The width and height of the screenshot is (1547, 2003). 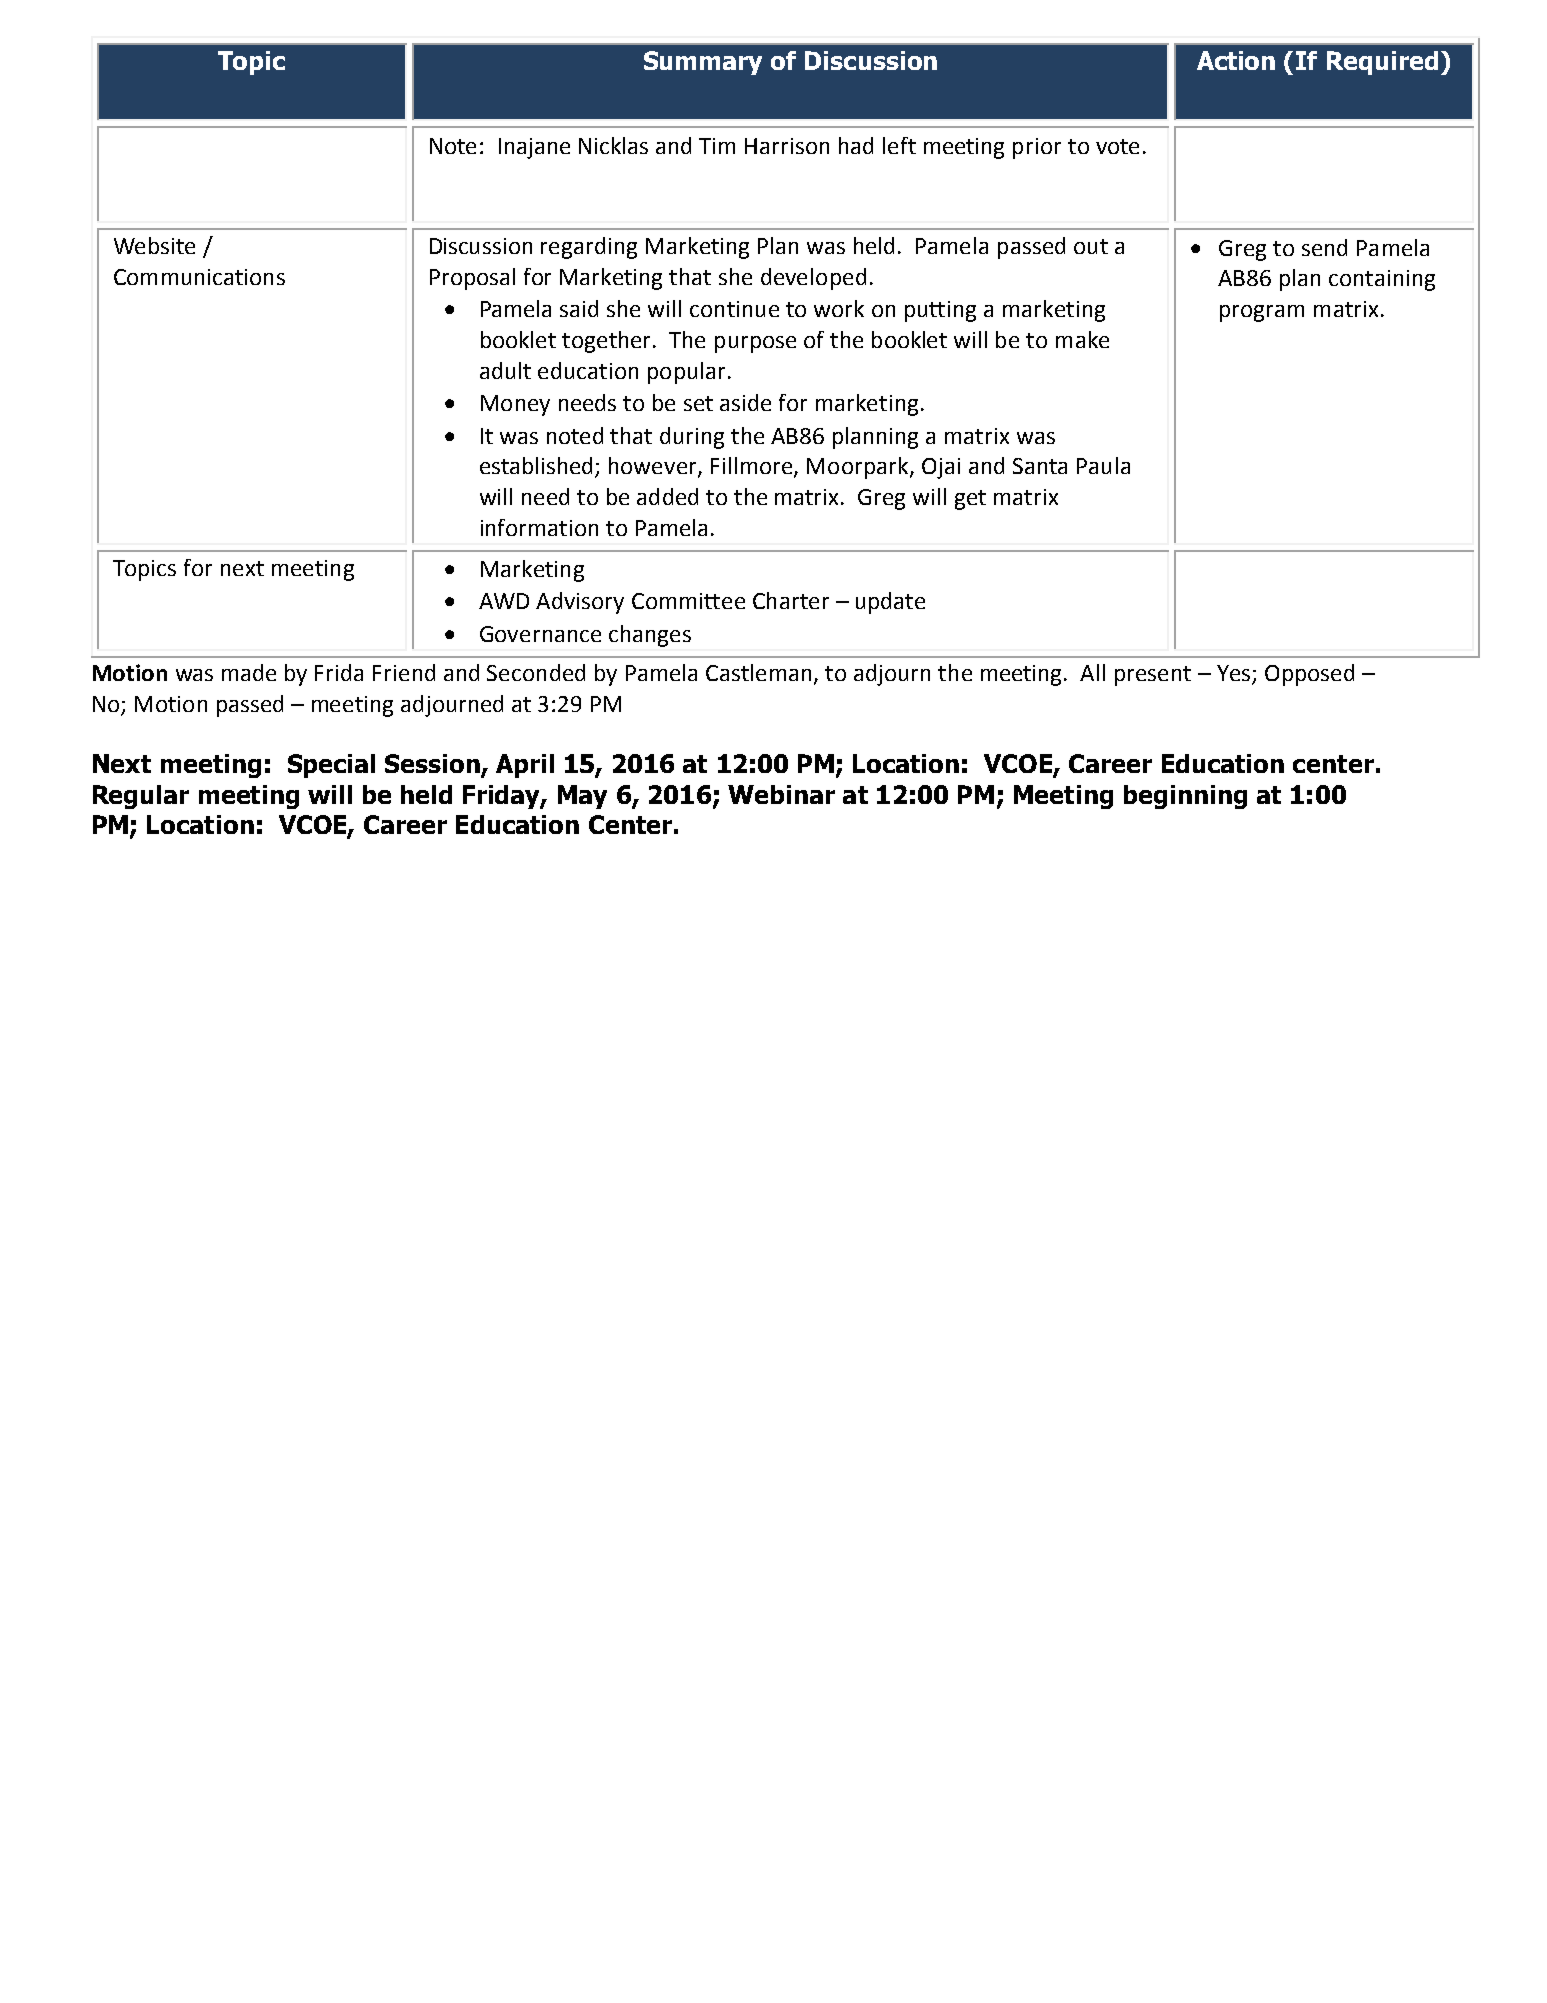 I want to click on Paula, so click(x=1103, y=465).
